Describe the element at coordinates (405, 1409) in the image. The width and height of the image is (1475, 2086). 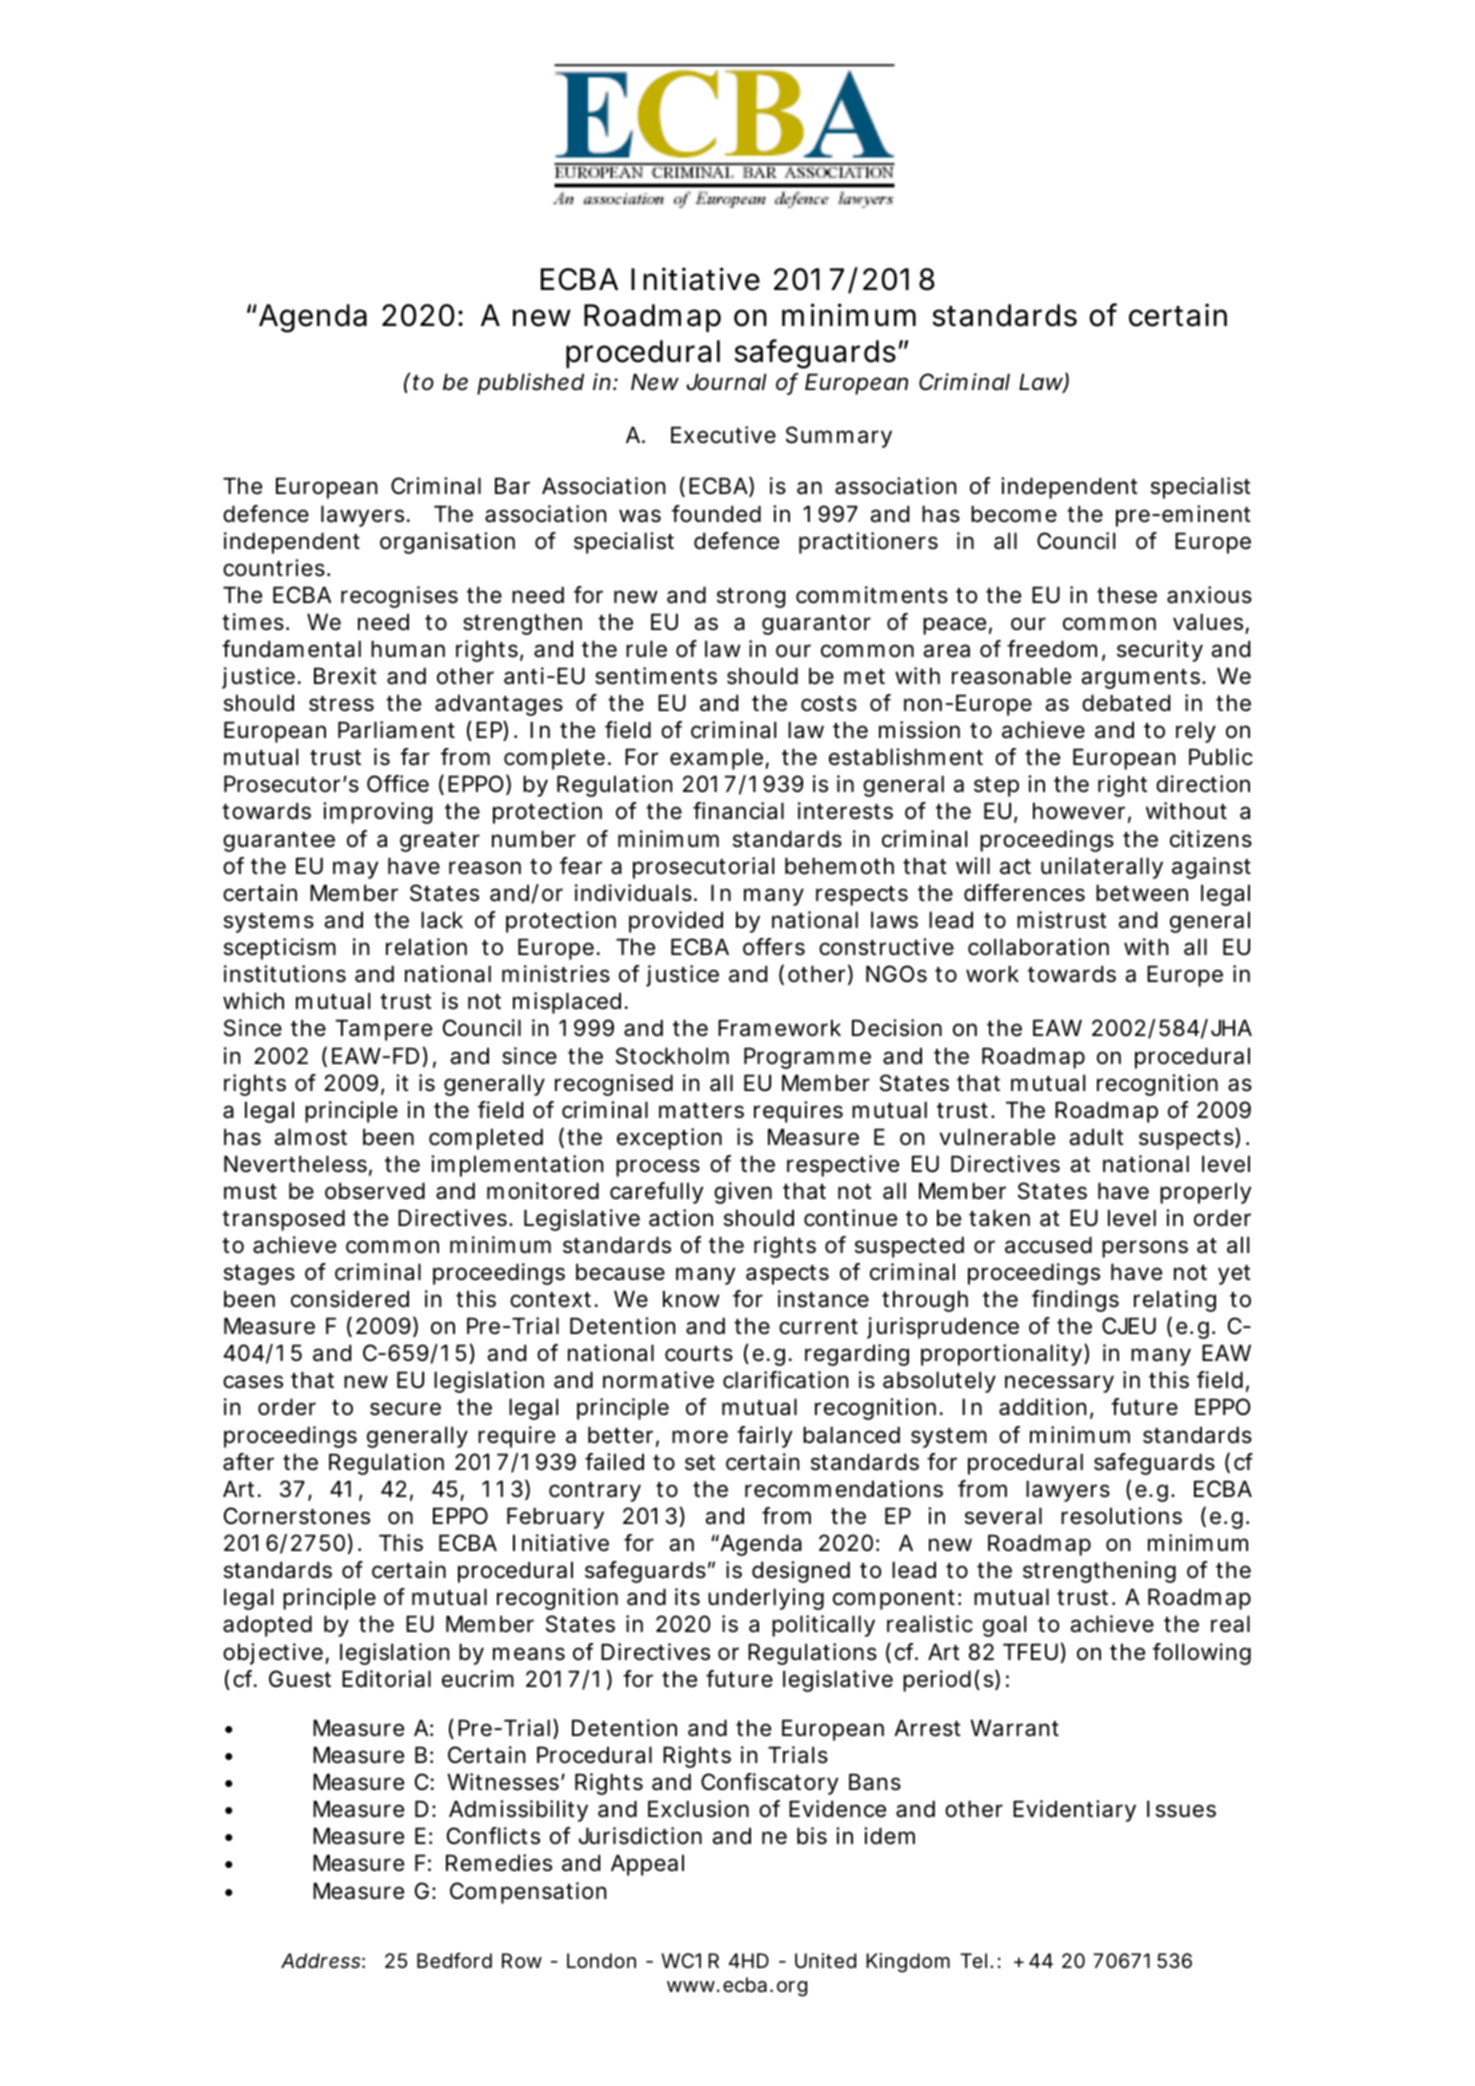
I see `secure` at that location.
